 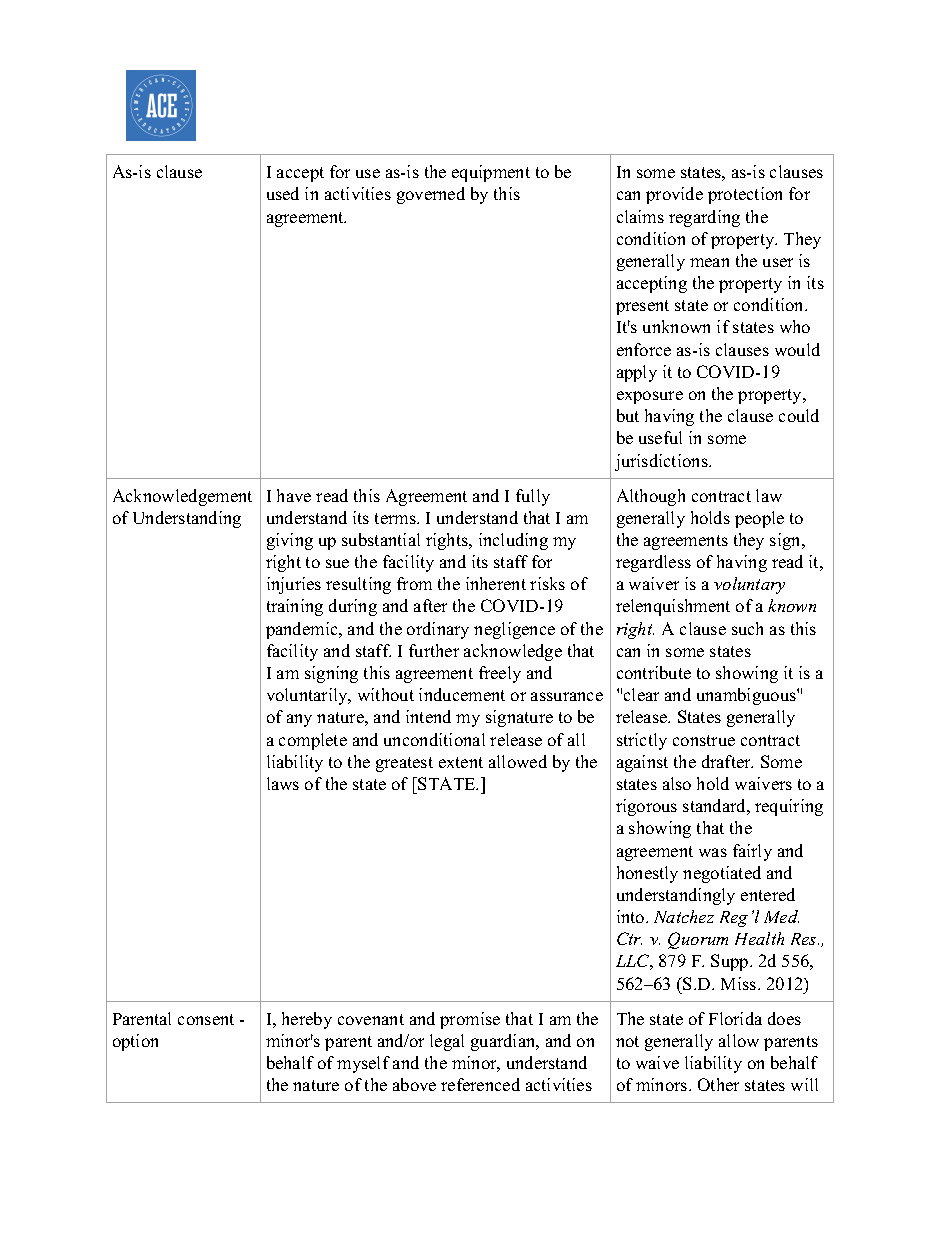 I want to click on used, so click(x=283, y=193).
